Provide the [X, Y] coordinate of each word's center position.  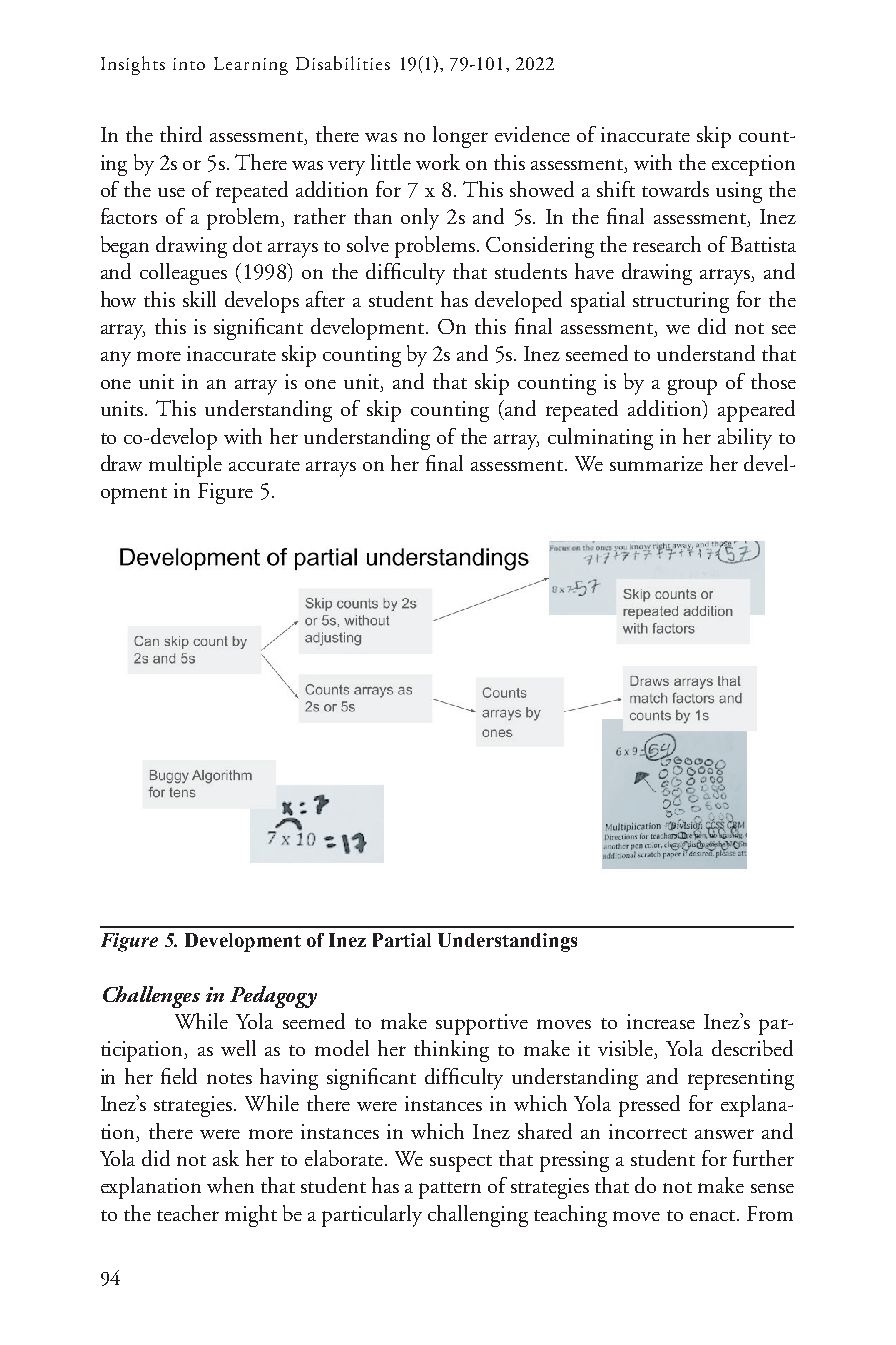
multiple [185, 466]
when [230, 1185]
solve [368, 244]
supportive [482, 1024]
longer [460, 137]
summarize [656, 463]
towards [675, 189]
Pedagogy [273, 997]
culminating [600, 439]
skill [199, 299]
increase [661, 1021]
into [189, 64]
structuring [681, 302]
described [752, 1048]
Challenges [151, 997]
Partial [402, 940]
